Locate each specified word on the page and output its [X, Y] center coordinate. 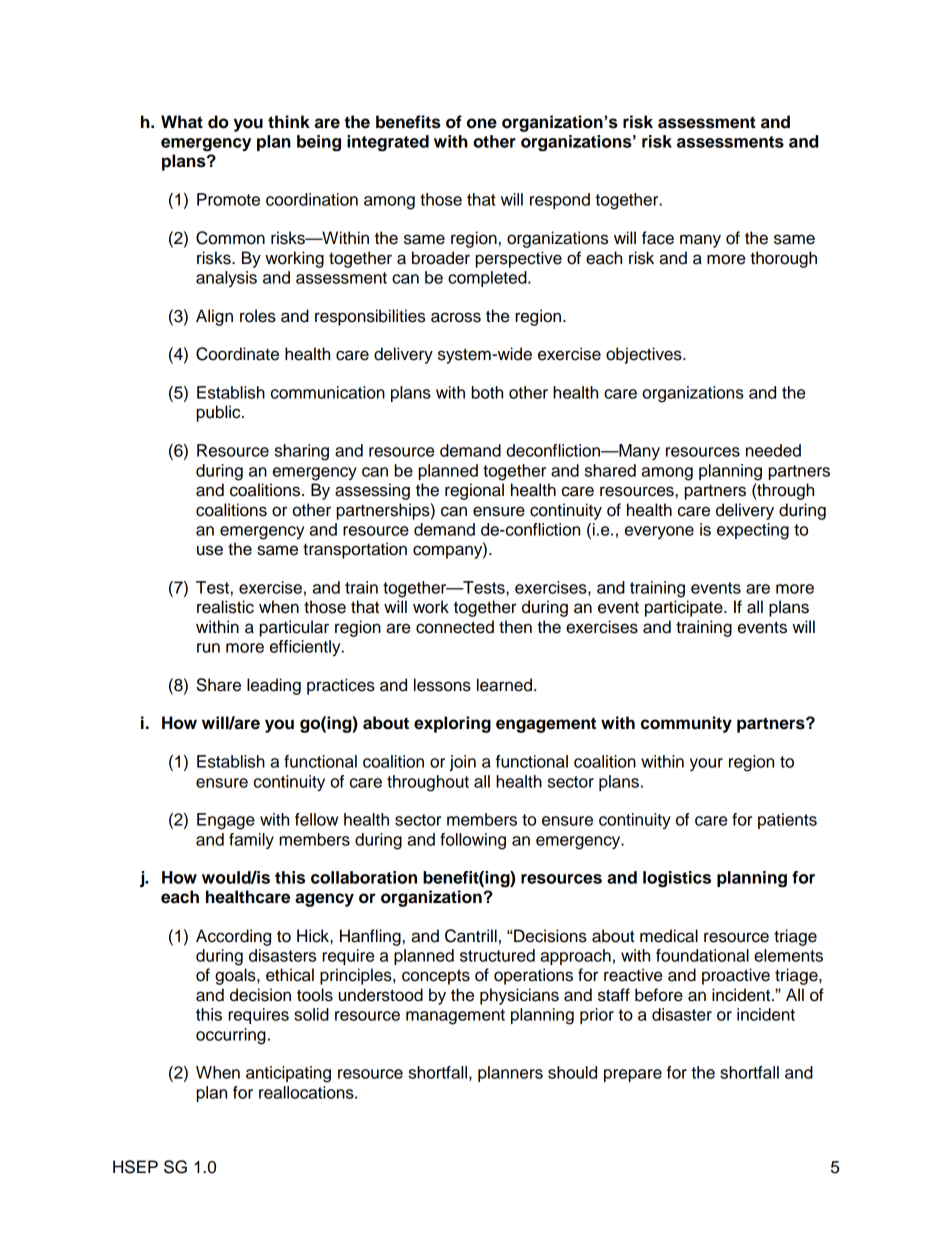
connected [455, 627]
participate [685, 608]
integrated [388, 143]
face [658, 238]
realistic [225, 607]
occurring [231, 1036]
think [289, 121]
